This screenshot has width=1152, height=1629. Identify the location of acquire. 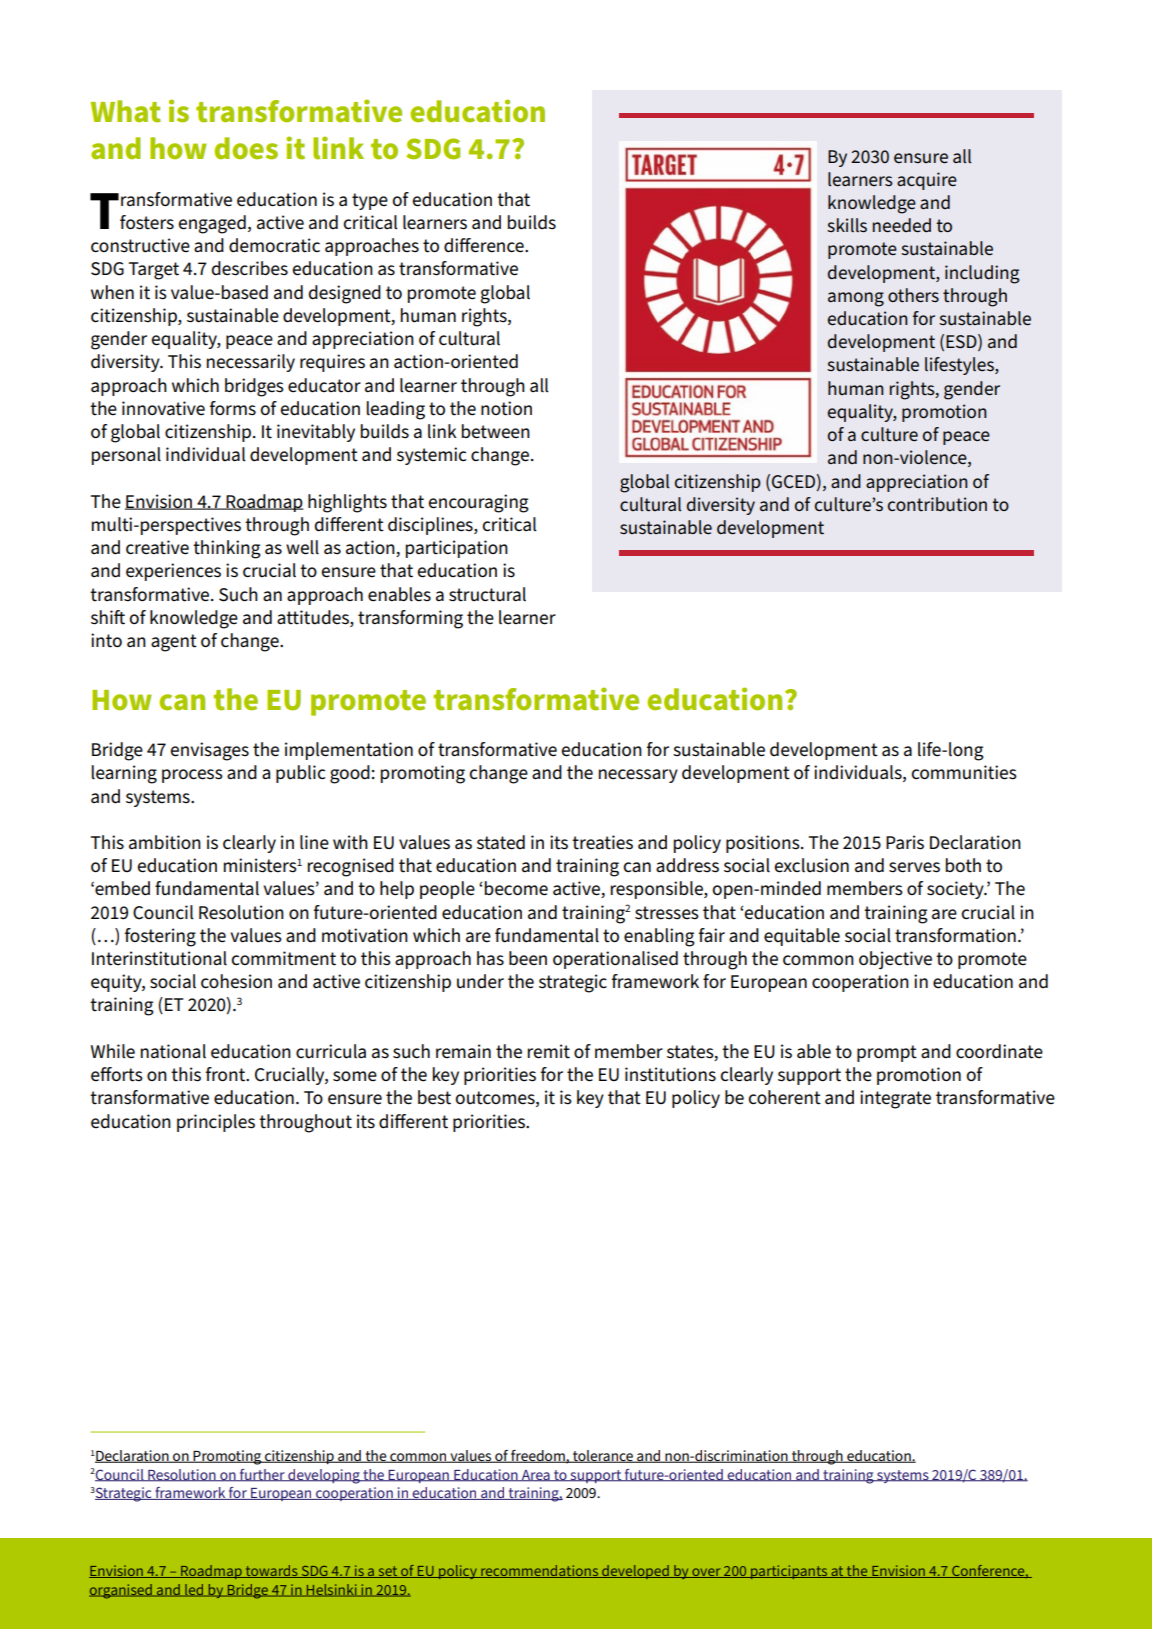
(927, 181).
